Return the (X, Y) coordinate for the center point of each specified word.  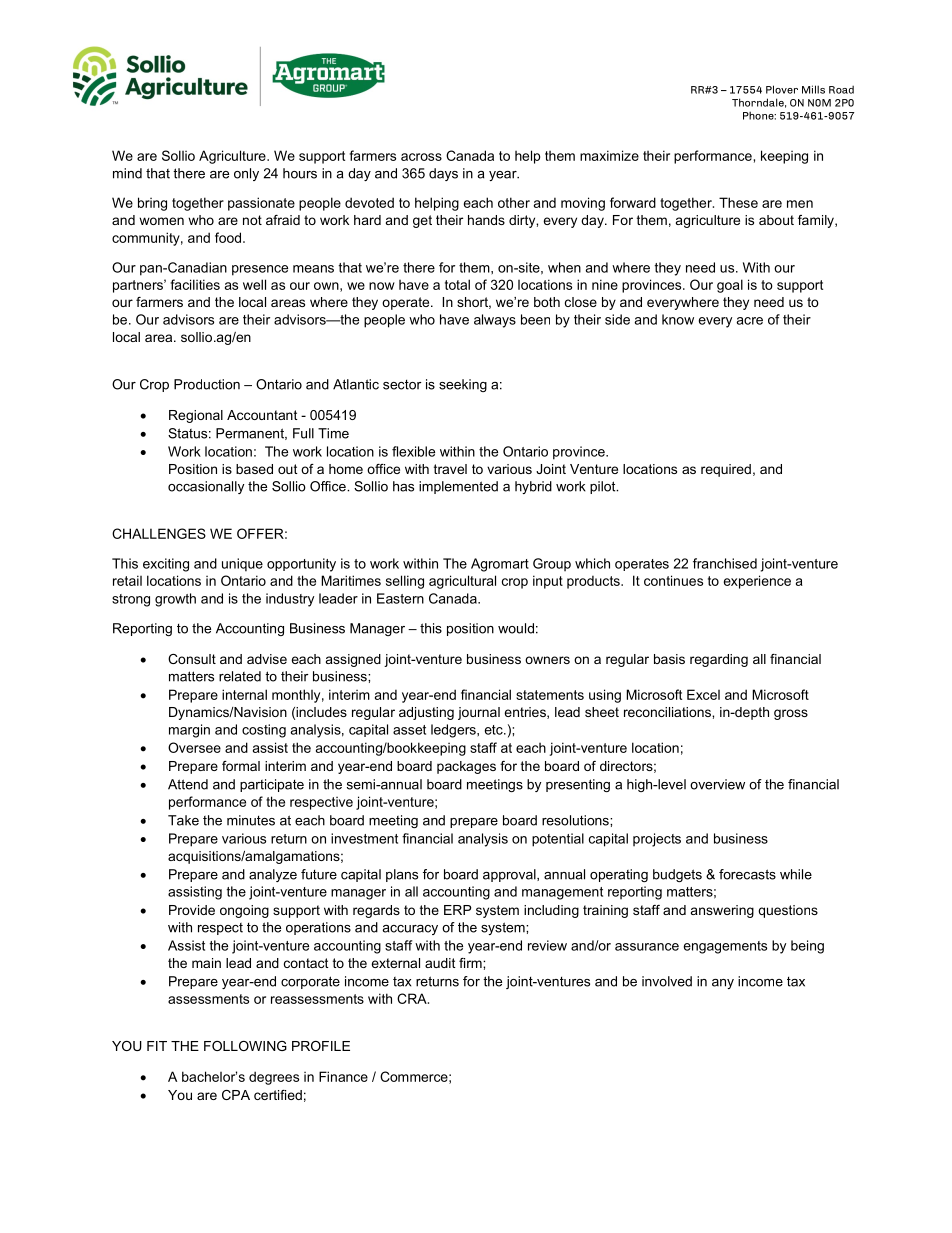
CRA (413, 998)
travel (450, 469)
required (726, 470)
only (246, 174)
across (421, 157)
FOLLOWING (245, 1046)
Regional (196, 416)
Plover (782, 89)
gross (791, 714)
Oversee (194, 747)
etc (495, 730)
